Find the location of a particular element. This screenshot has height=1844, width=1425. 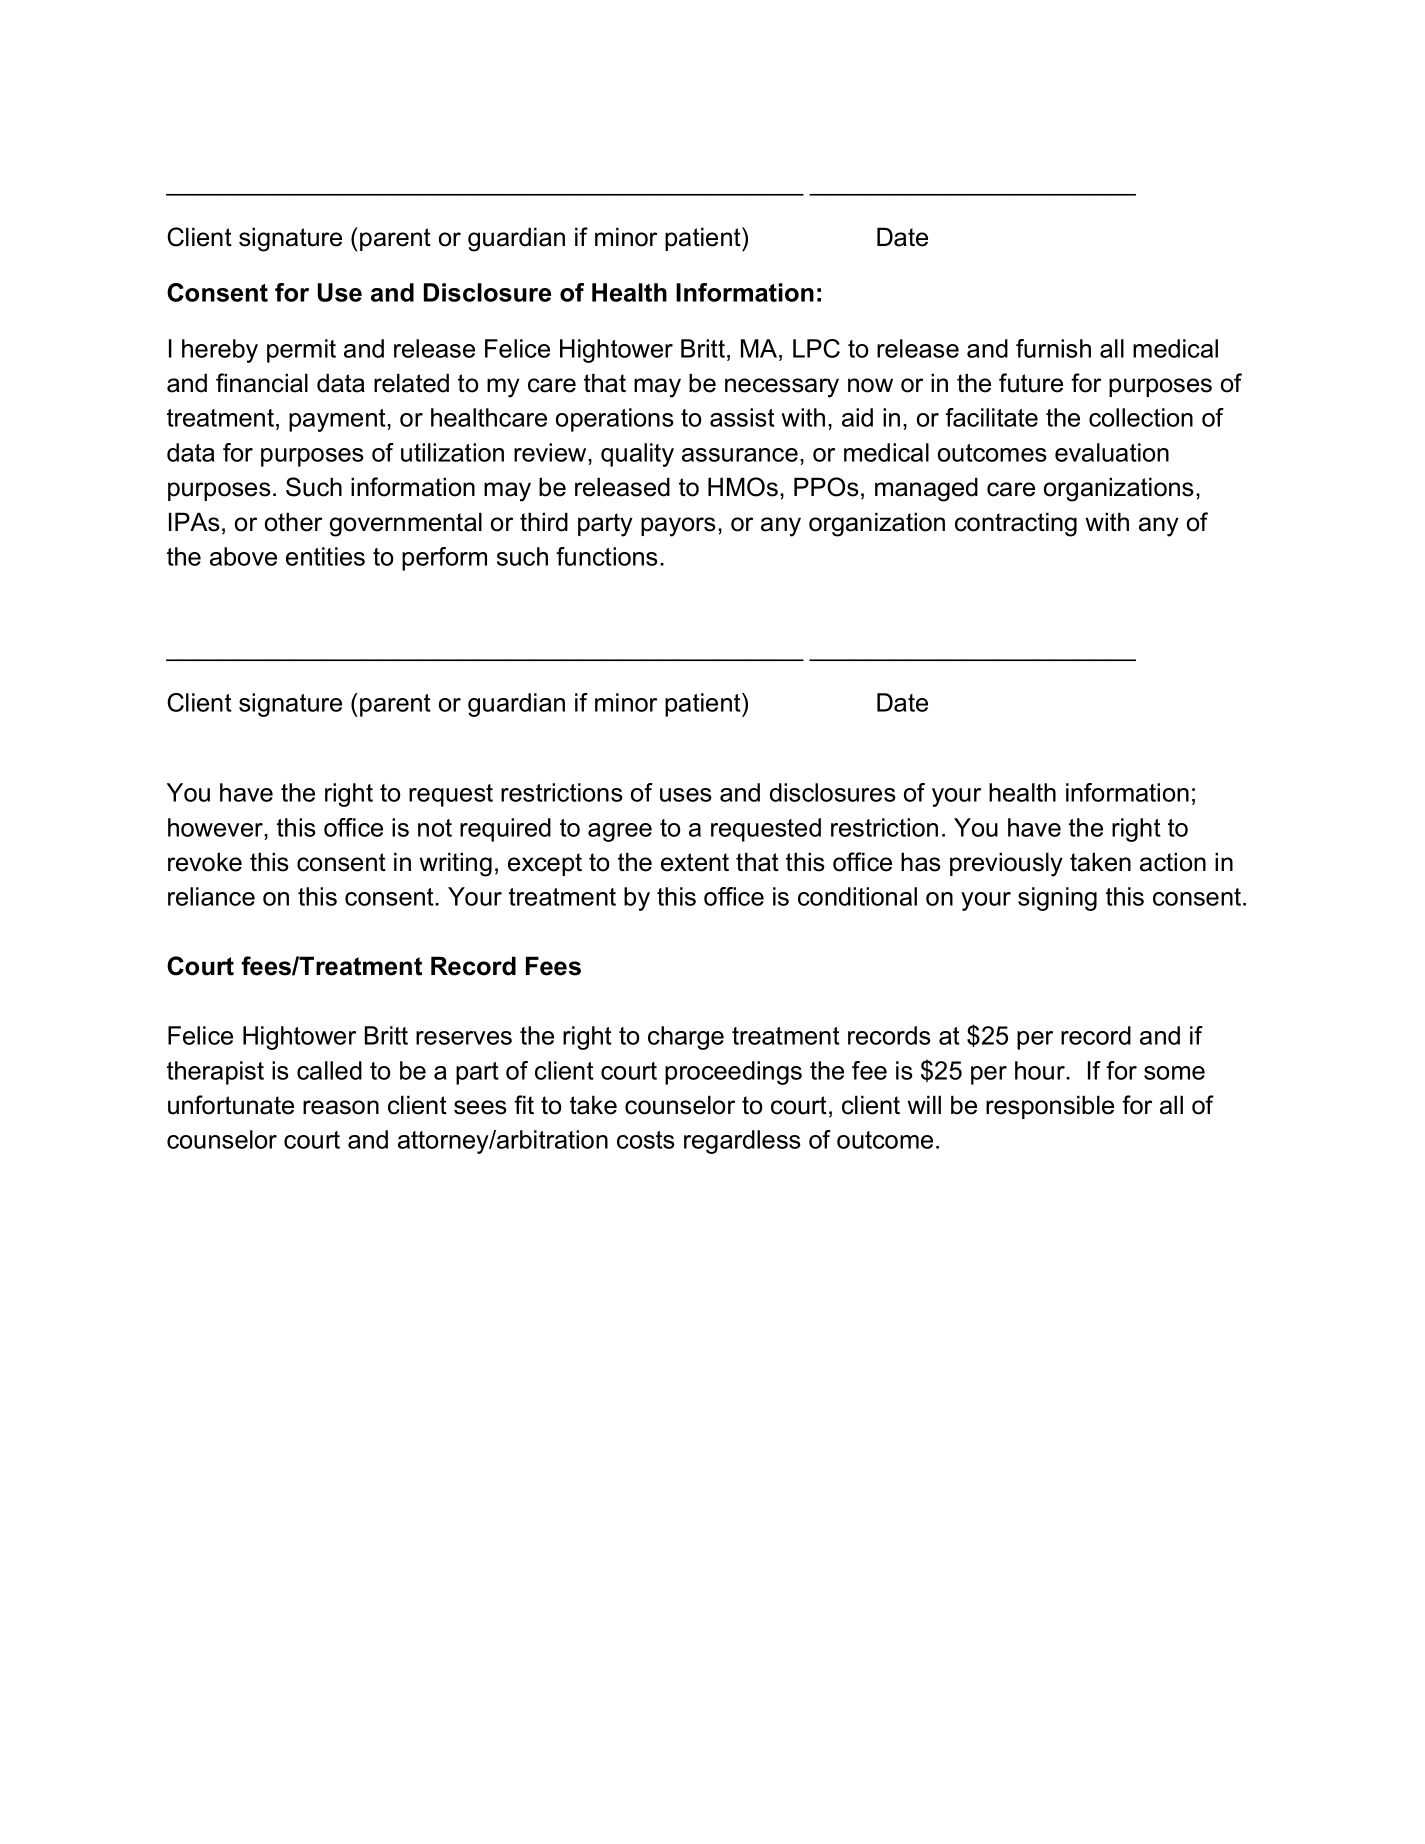

revoke is located at coordinates (205, 862).
